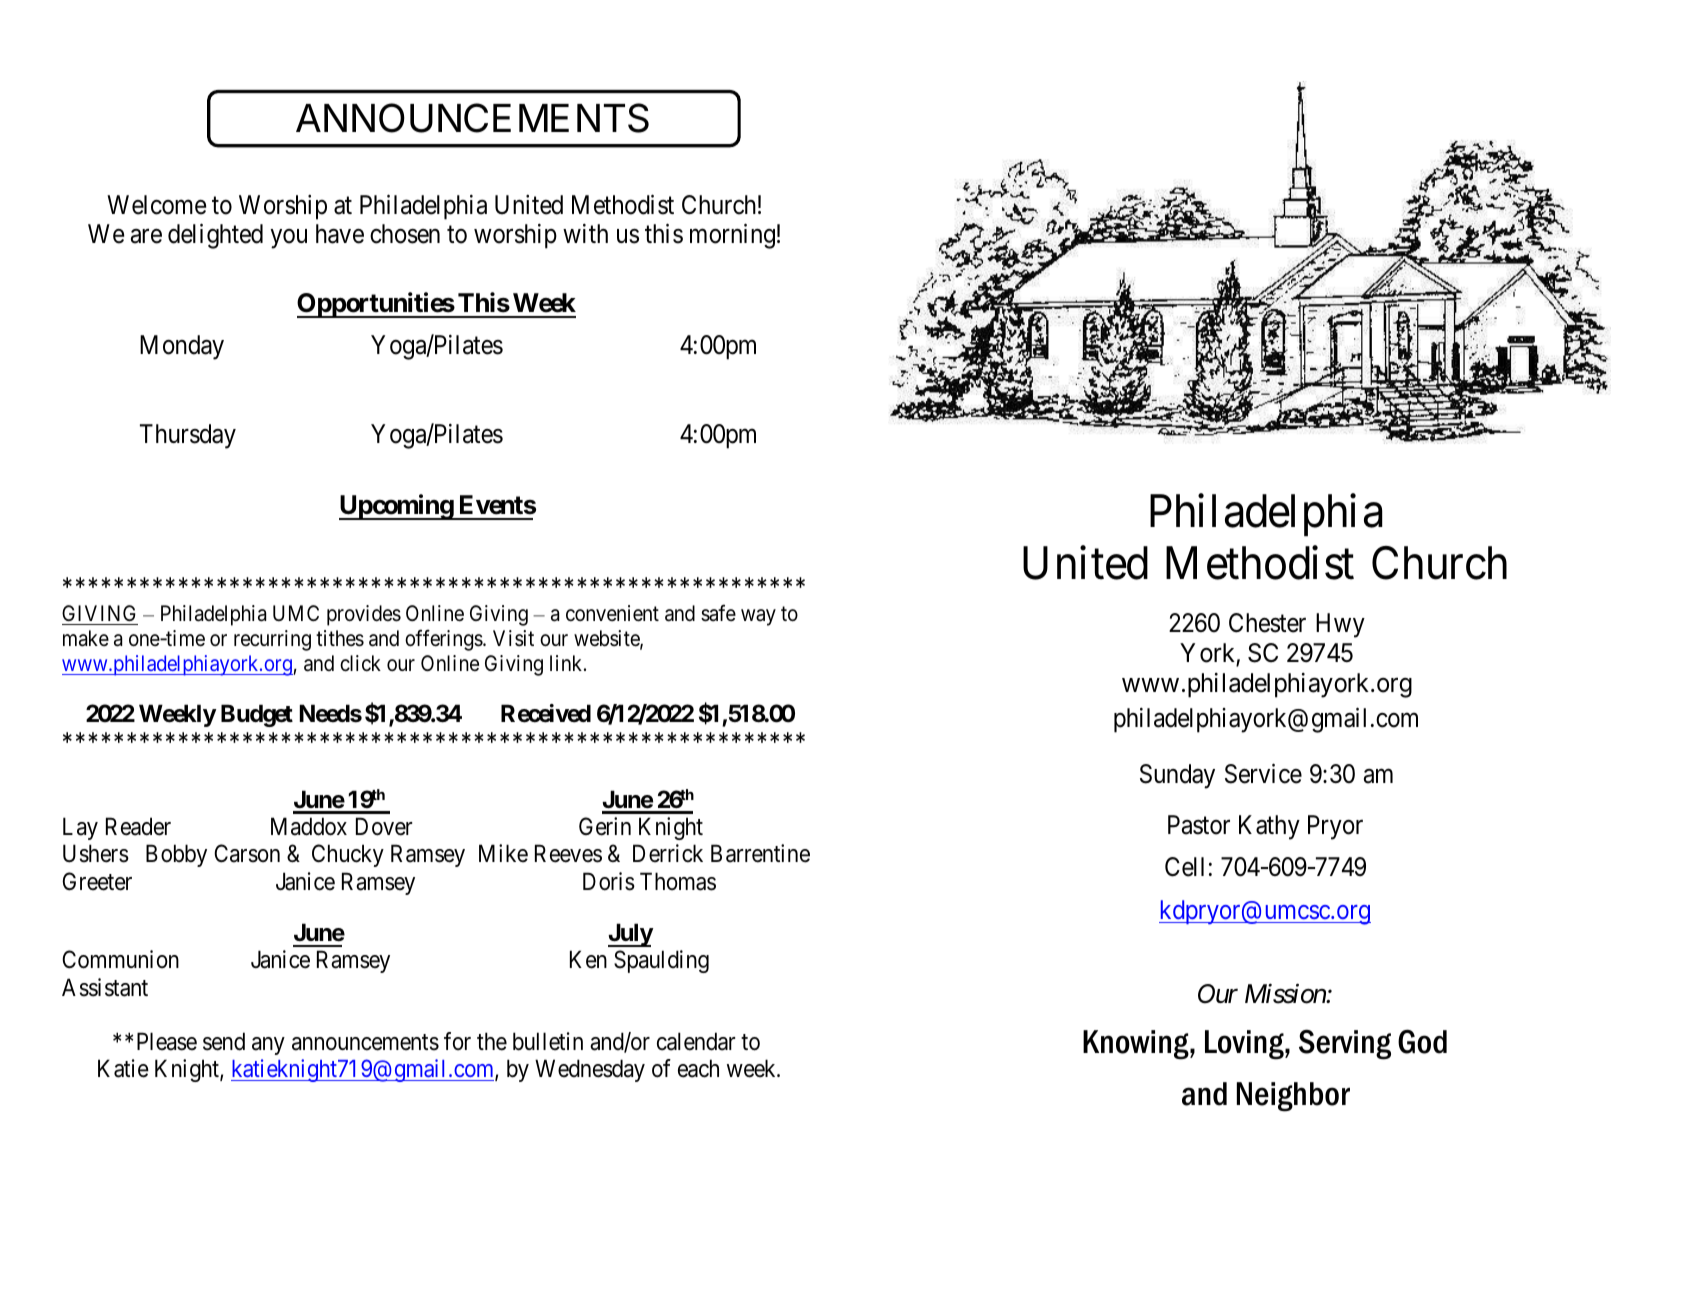  I want to click on delighted, so click(215, 236).
